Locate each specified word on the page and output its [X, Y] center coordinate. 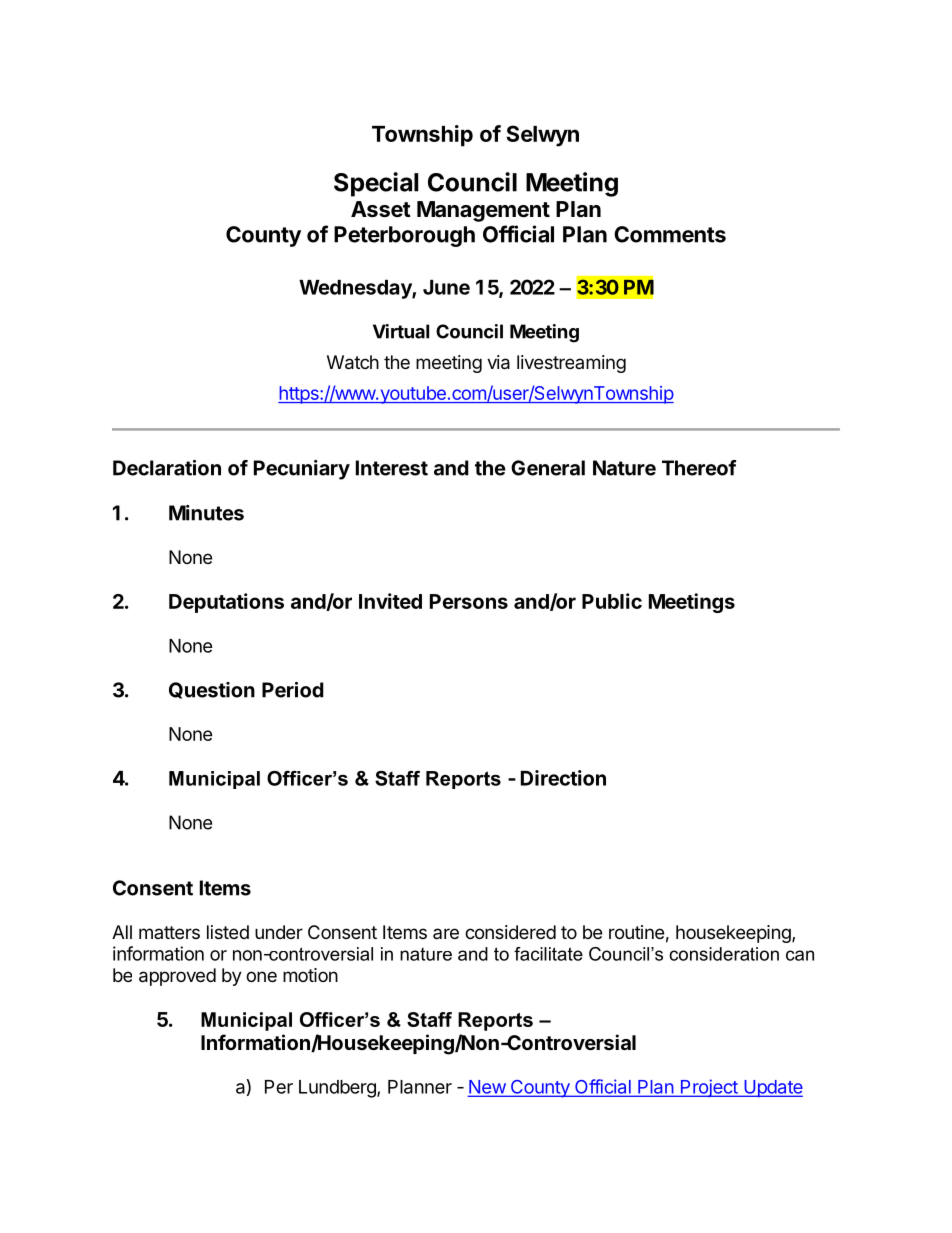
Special [376, 184]
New [487, 1088]
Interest [392, 468]
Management [483, 211]
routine [636, 932]
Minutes [206, 513]
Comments [670, 234]
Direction [563, 778]
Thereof [699, 468]
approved [177, 977]
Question [212, 690]
